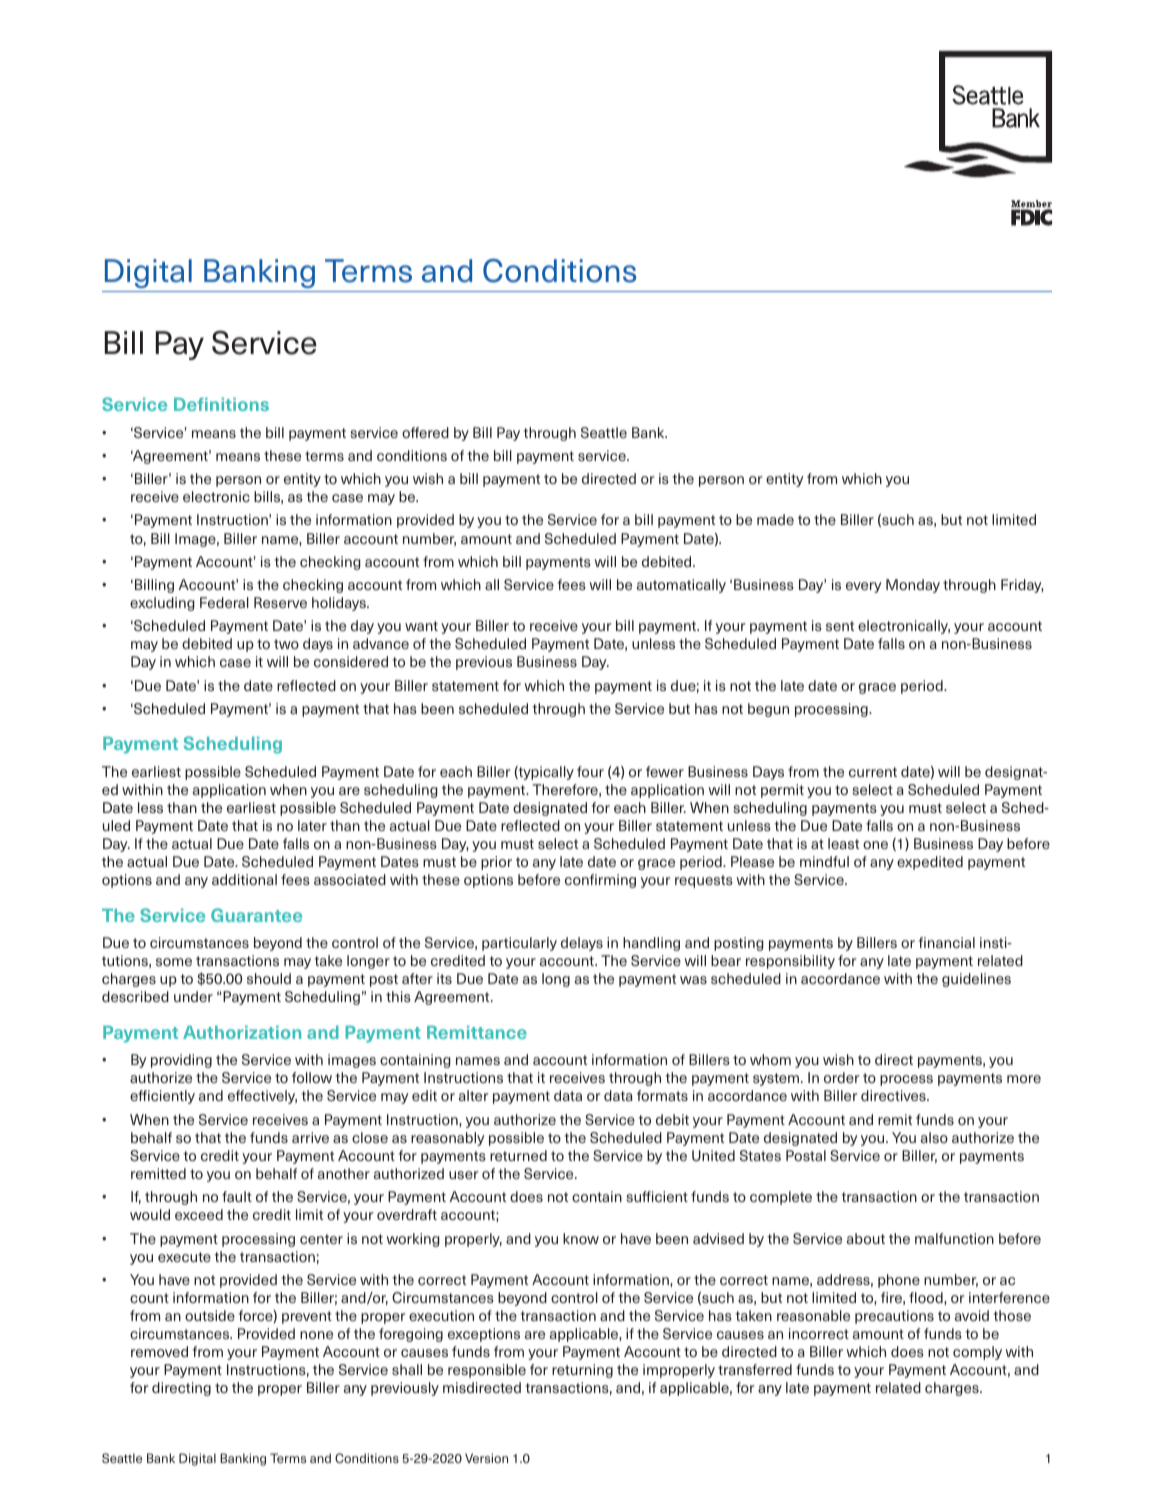 This image has height=1494, width=1154. Describe the element at coordinates (873, 772) in the image. I see `current` at that location.
